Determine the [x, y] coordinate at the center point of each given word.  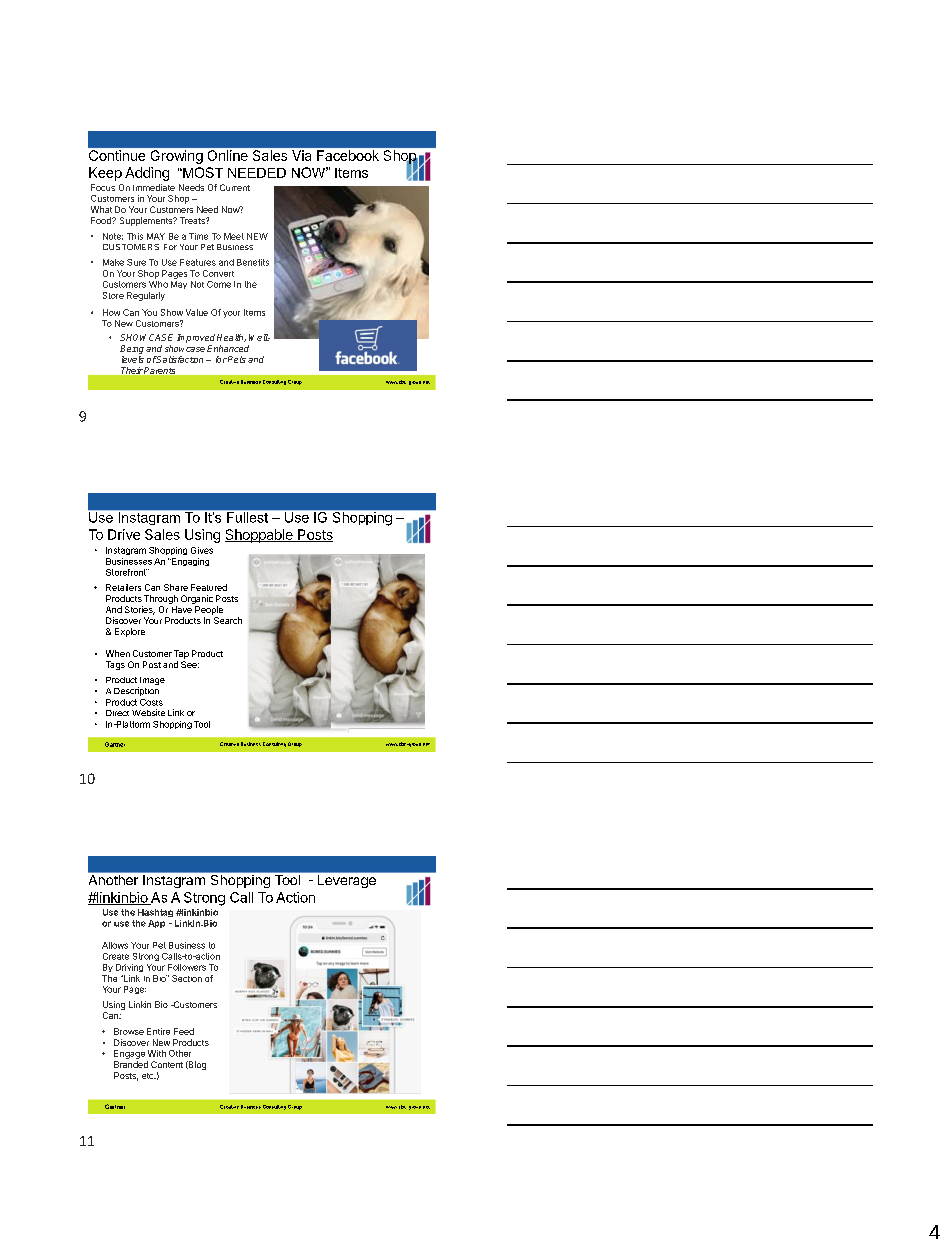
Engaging [189, 562]
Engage [129, 1054]
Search [228, 620]
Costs [151, 702]
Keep [105, 174]
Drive [124, 534]
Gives [202, 550]
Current [235, 187]
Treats [193, 220]
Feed [184, 1031]
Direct [117, 713]
